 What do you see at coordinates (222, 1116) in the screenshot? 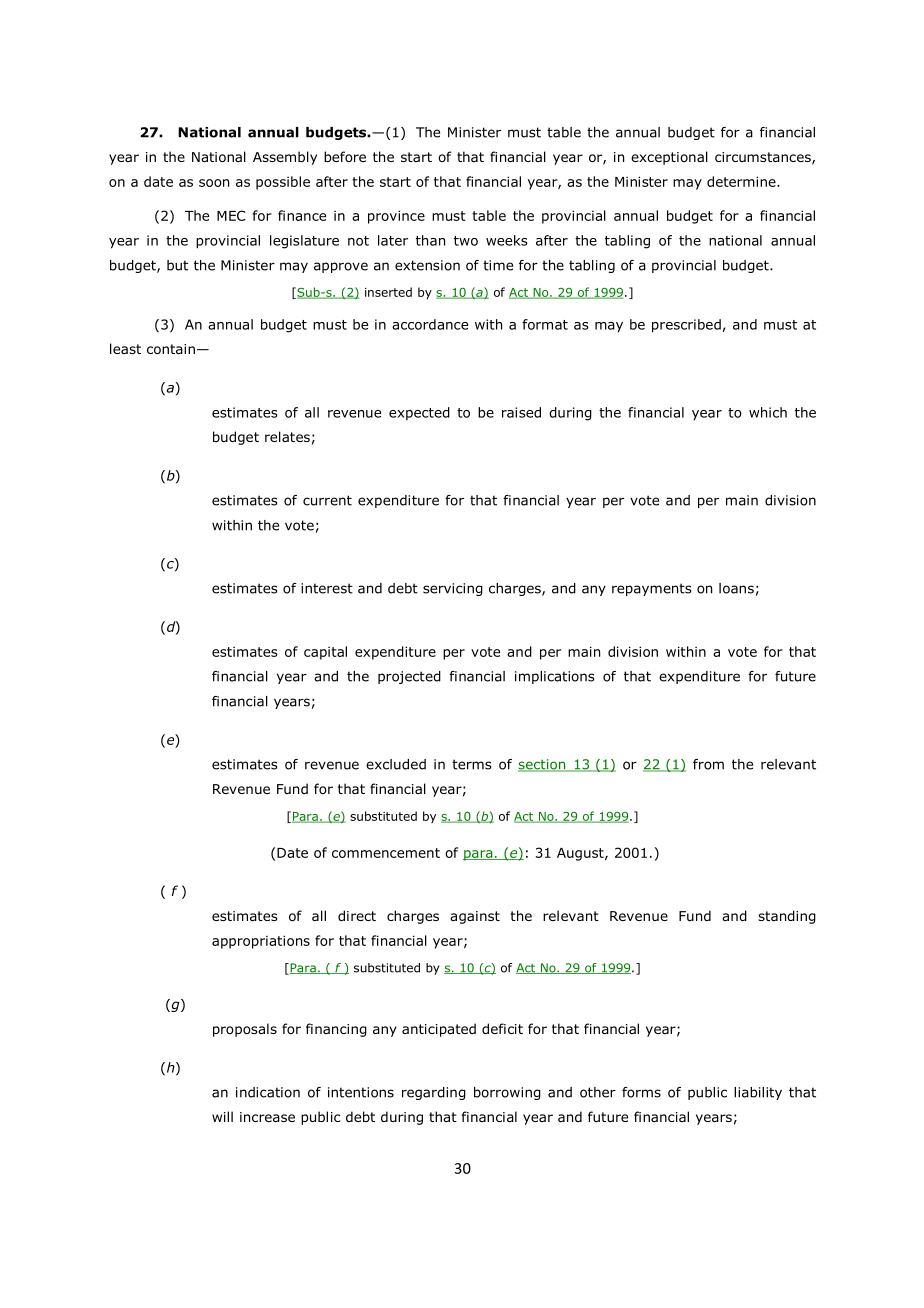
I see `will` at bounding box center [222, 1116].
